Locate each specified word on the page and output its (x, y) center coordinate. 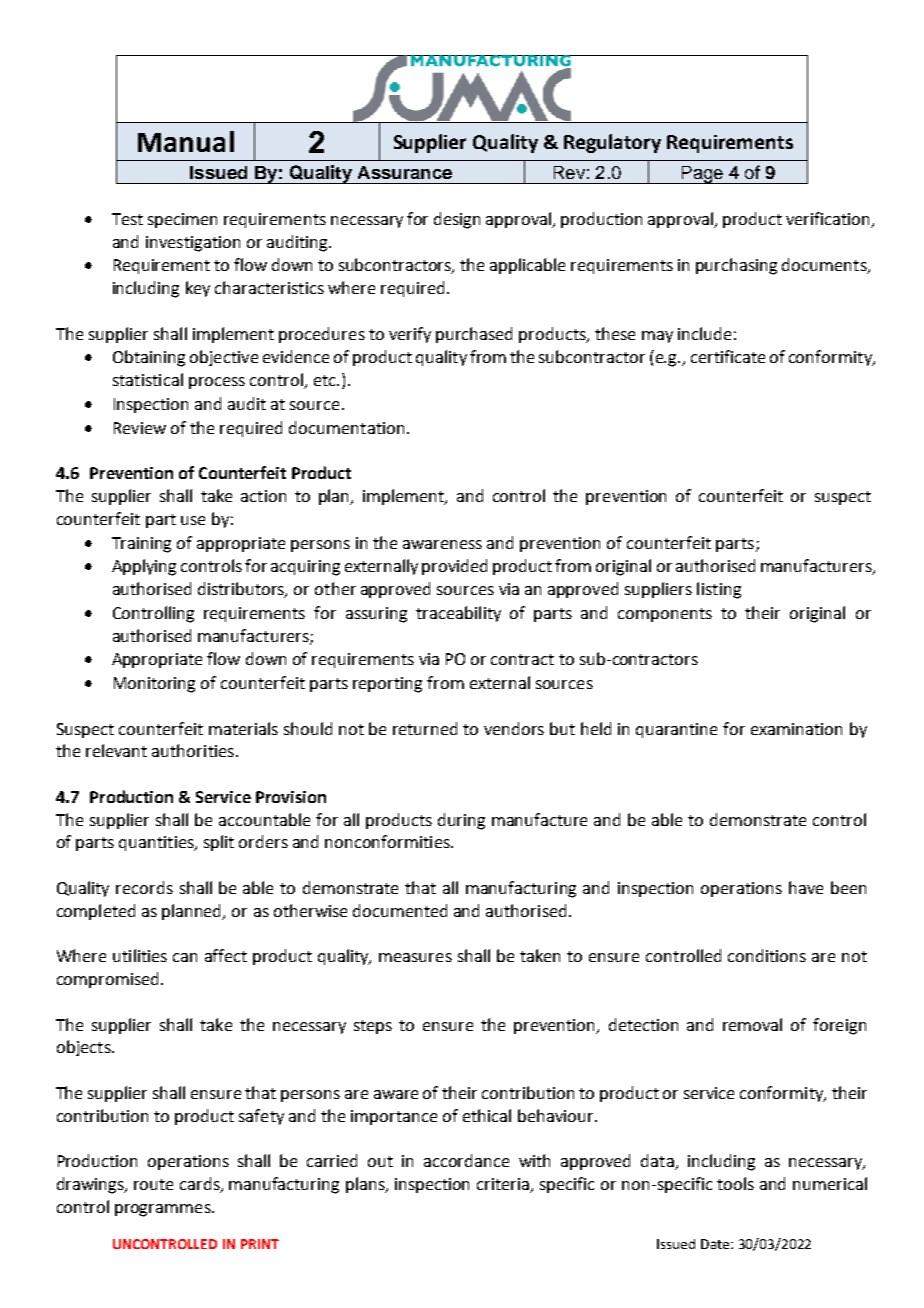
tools (735, 1183)
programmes (164, 1210)
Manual (186, 141)
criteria (504, 1185)
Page (702, 175)
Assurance (405, 172)
